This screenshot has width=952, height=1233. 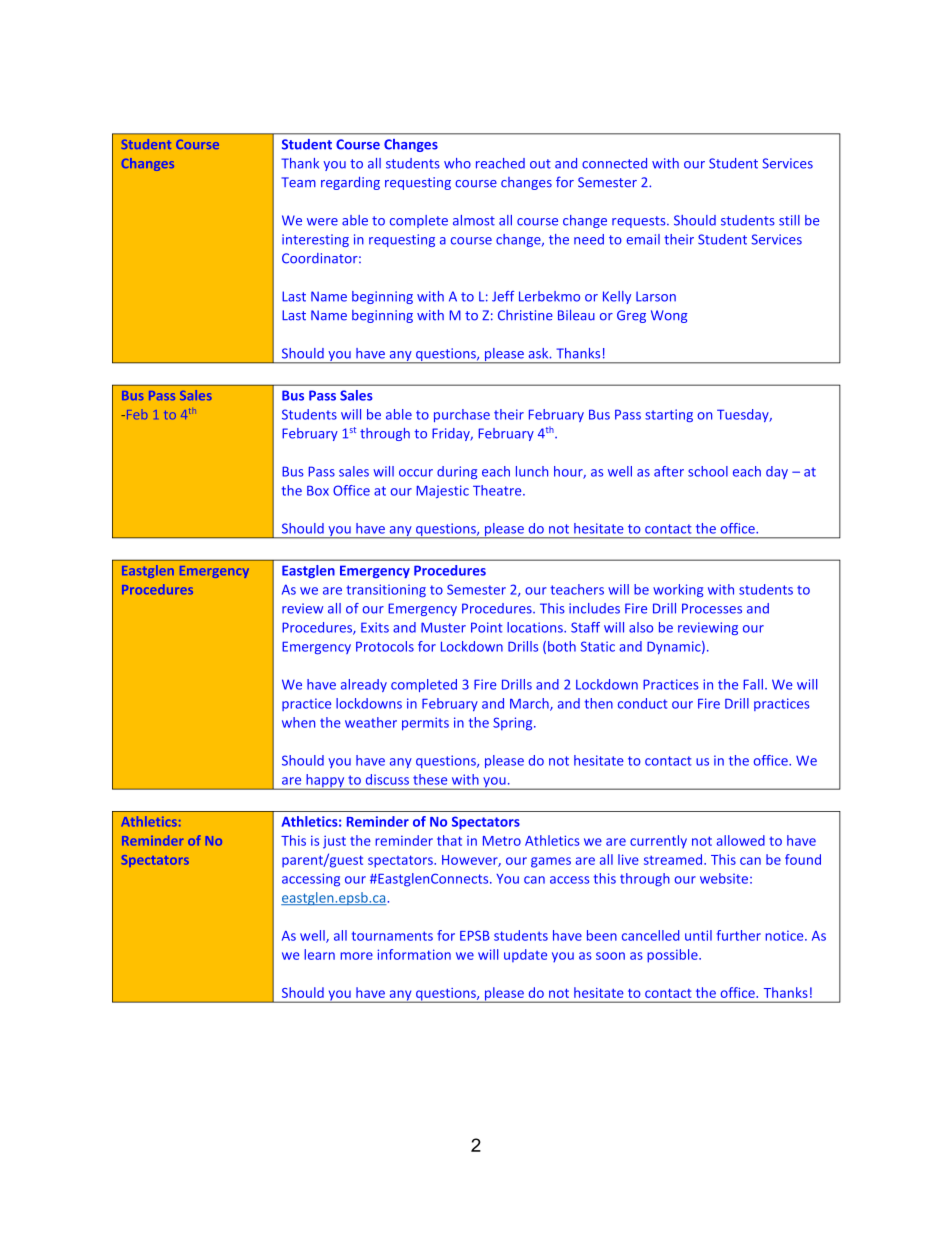 I want to click on Fall, so click(x=753, y=684).
